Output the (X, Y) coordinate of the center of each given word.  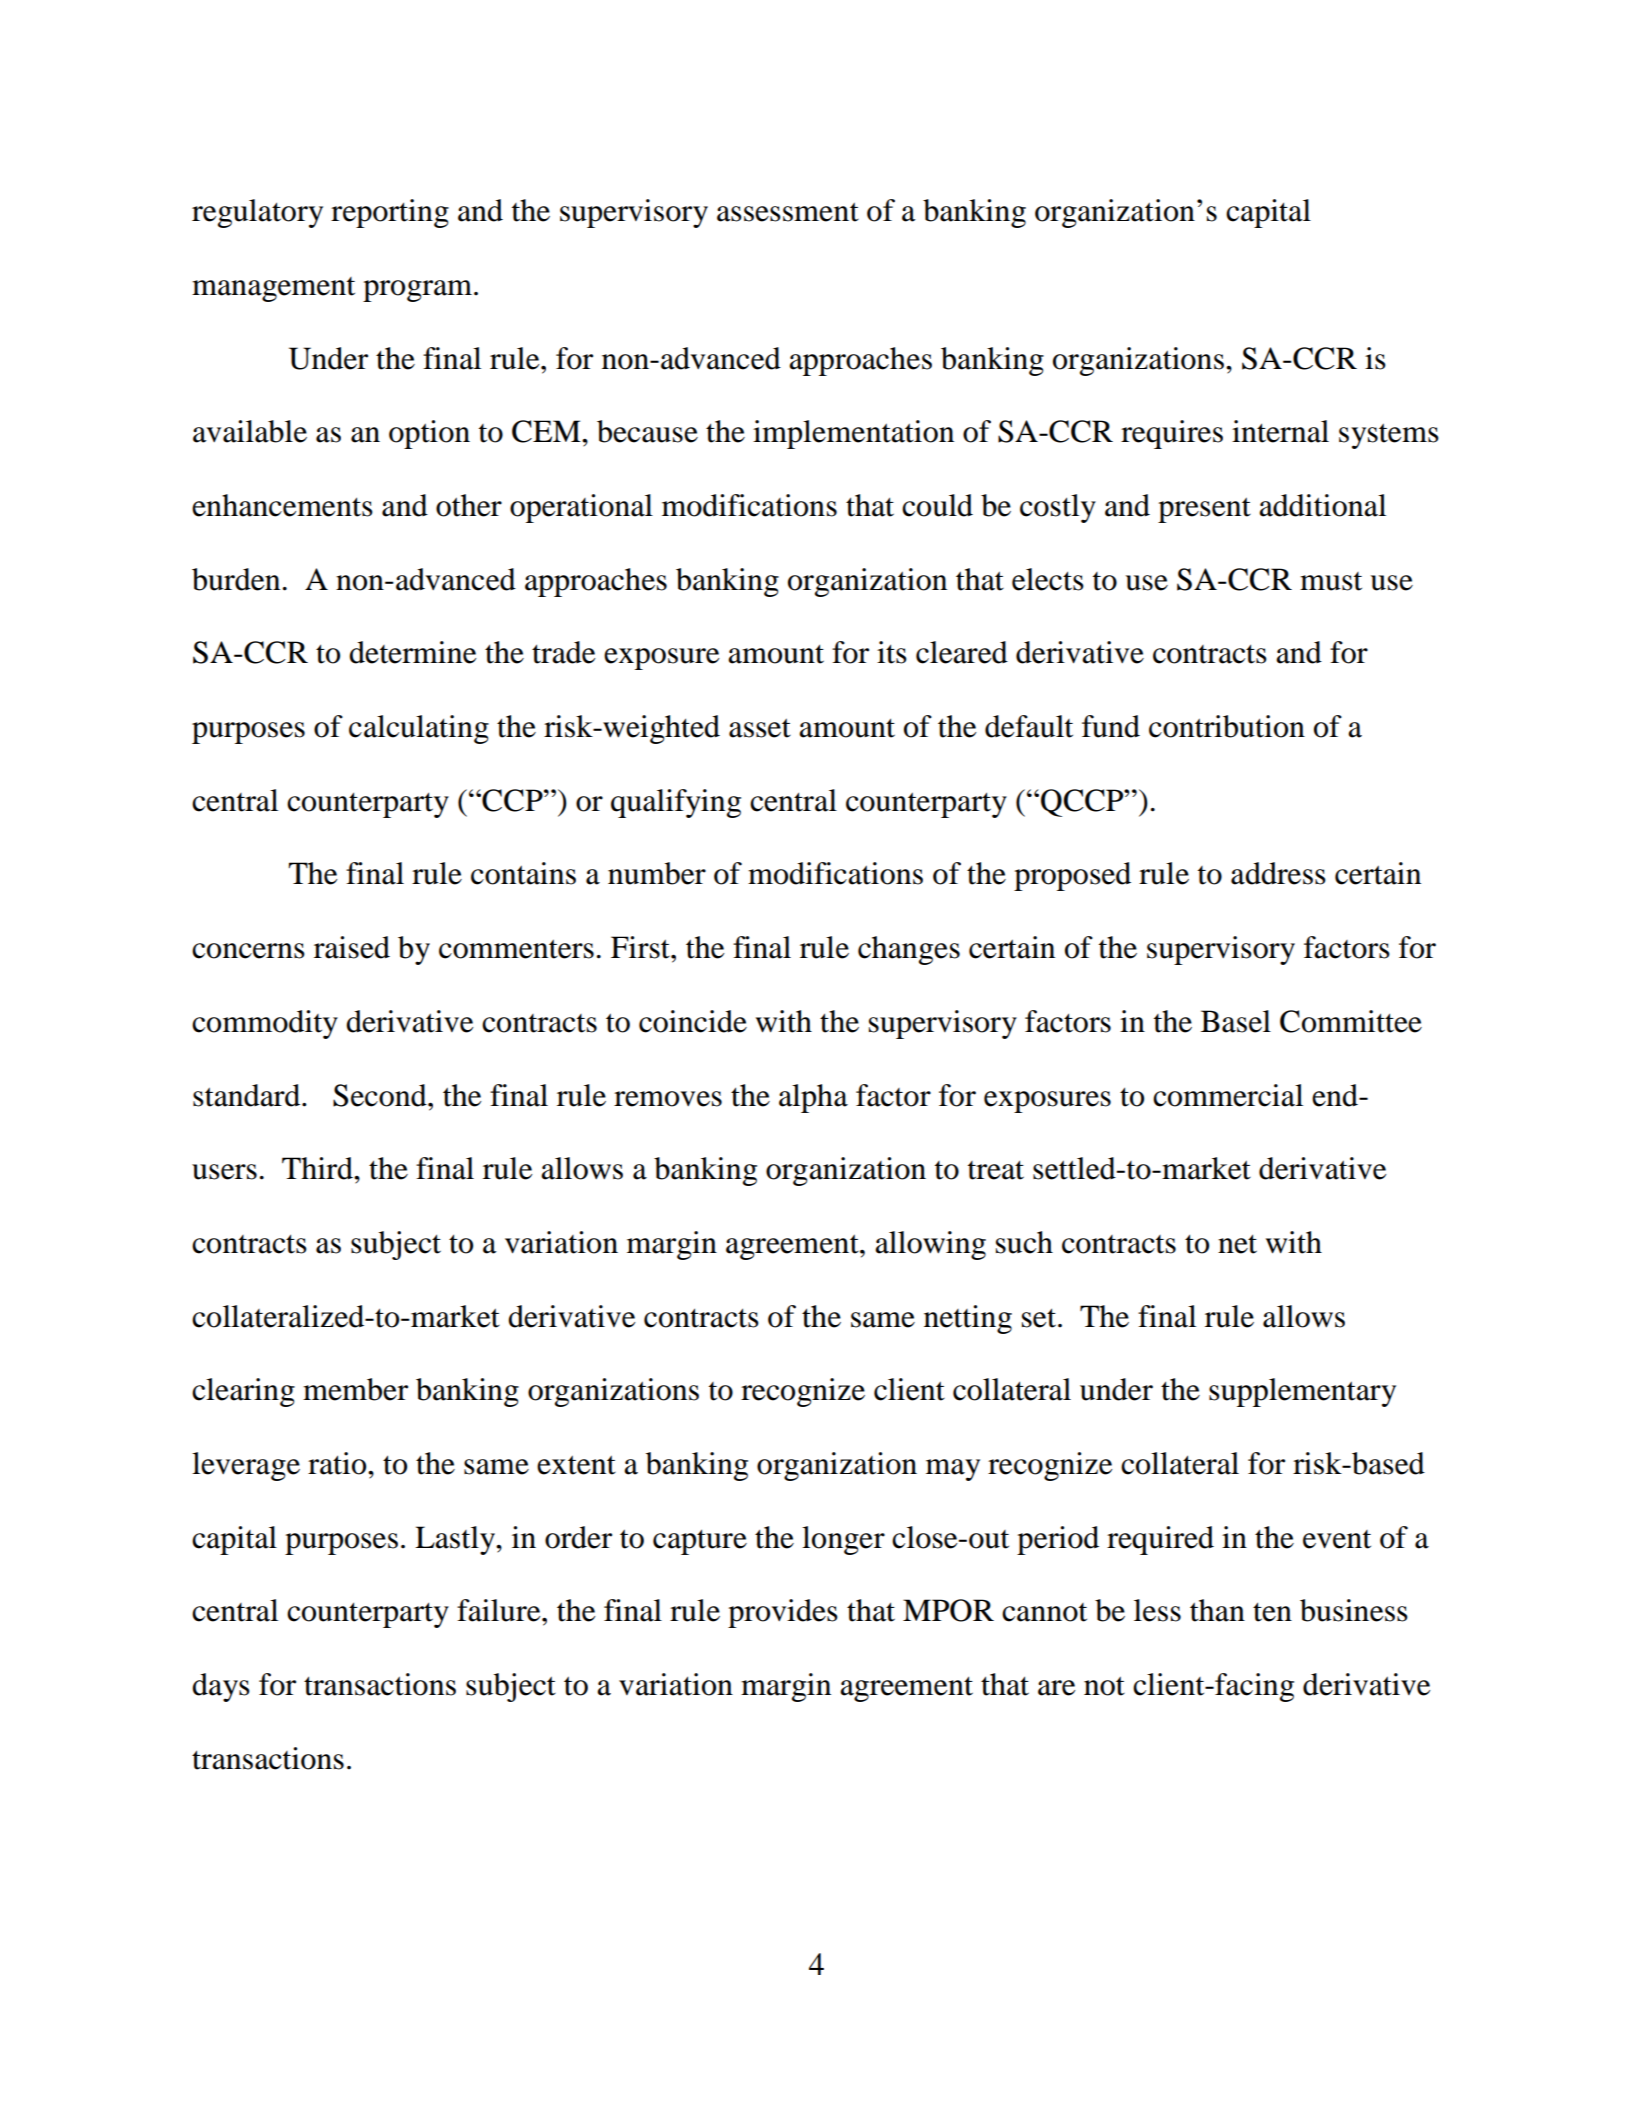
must (1331, 581)
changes (909, 950)
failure (500, 1610)
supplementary (1302, 1392)
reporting (390, 213)
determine (412, 652)
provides (783, 1613)
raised (352, 947)
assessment (788, 212)
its (892, 652)
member (355, 1389)
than (1217, 1610)
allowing (930, 1245)
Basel (1236, 1021)
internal (1280, 431)
